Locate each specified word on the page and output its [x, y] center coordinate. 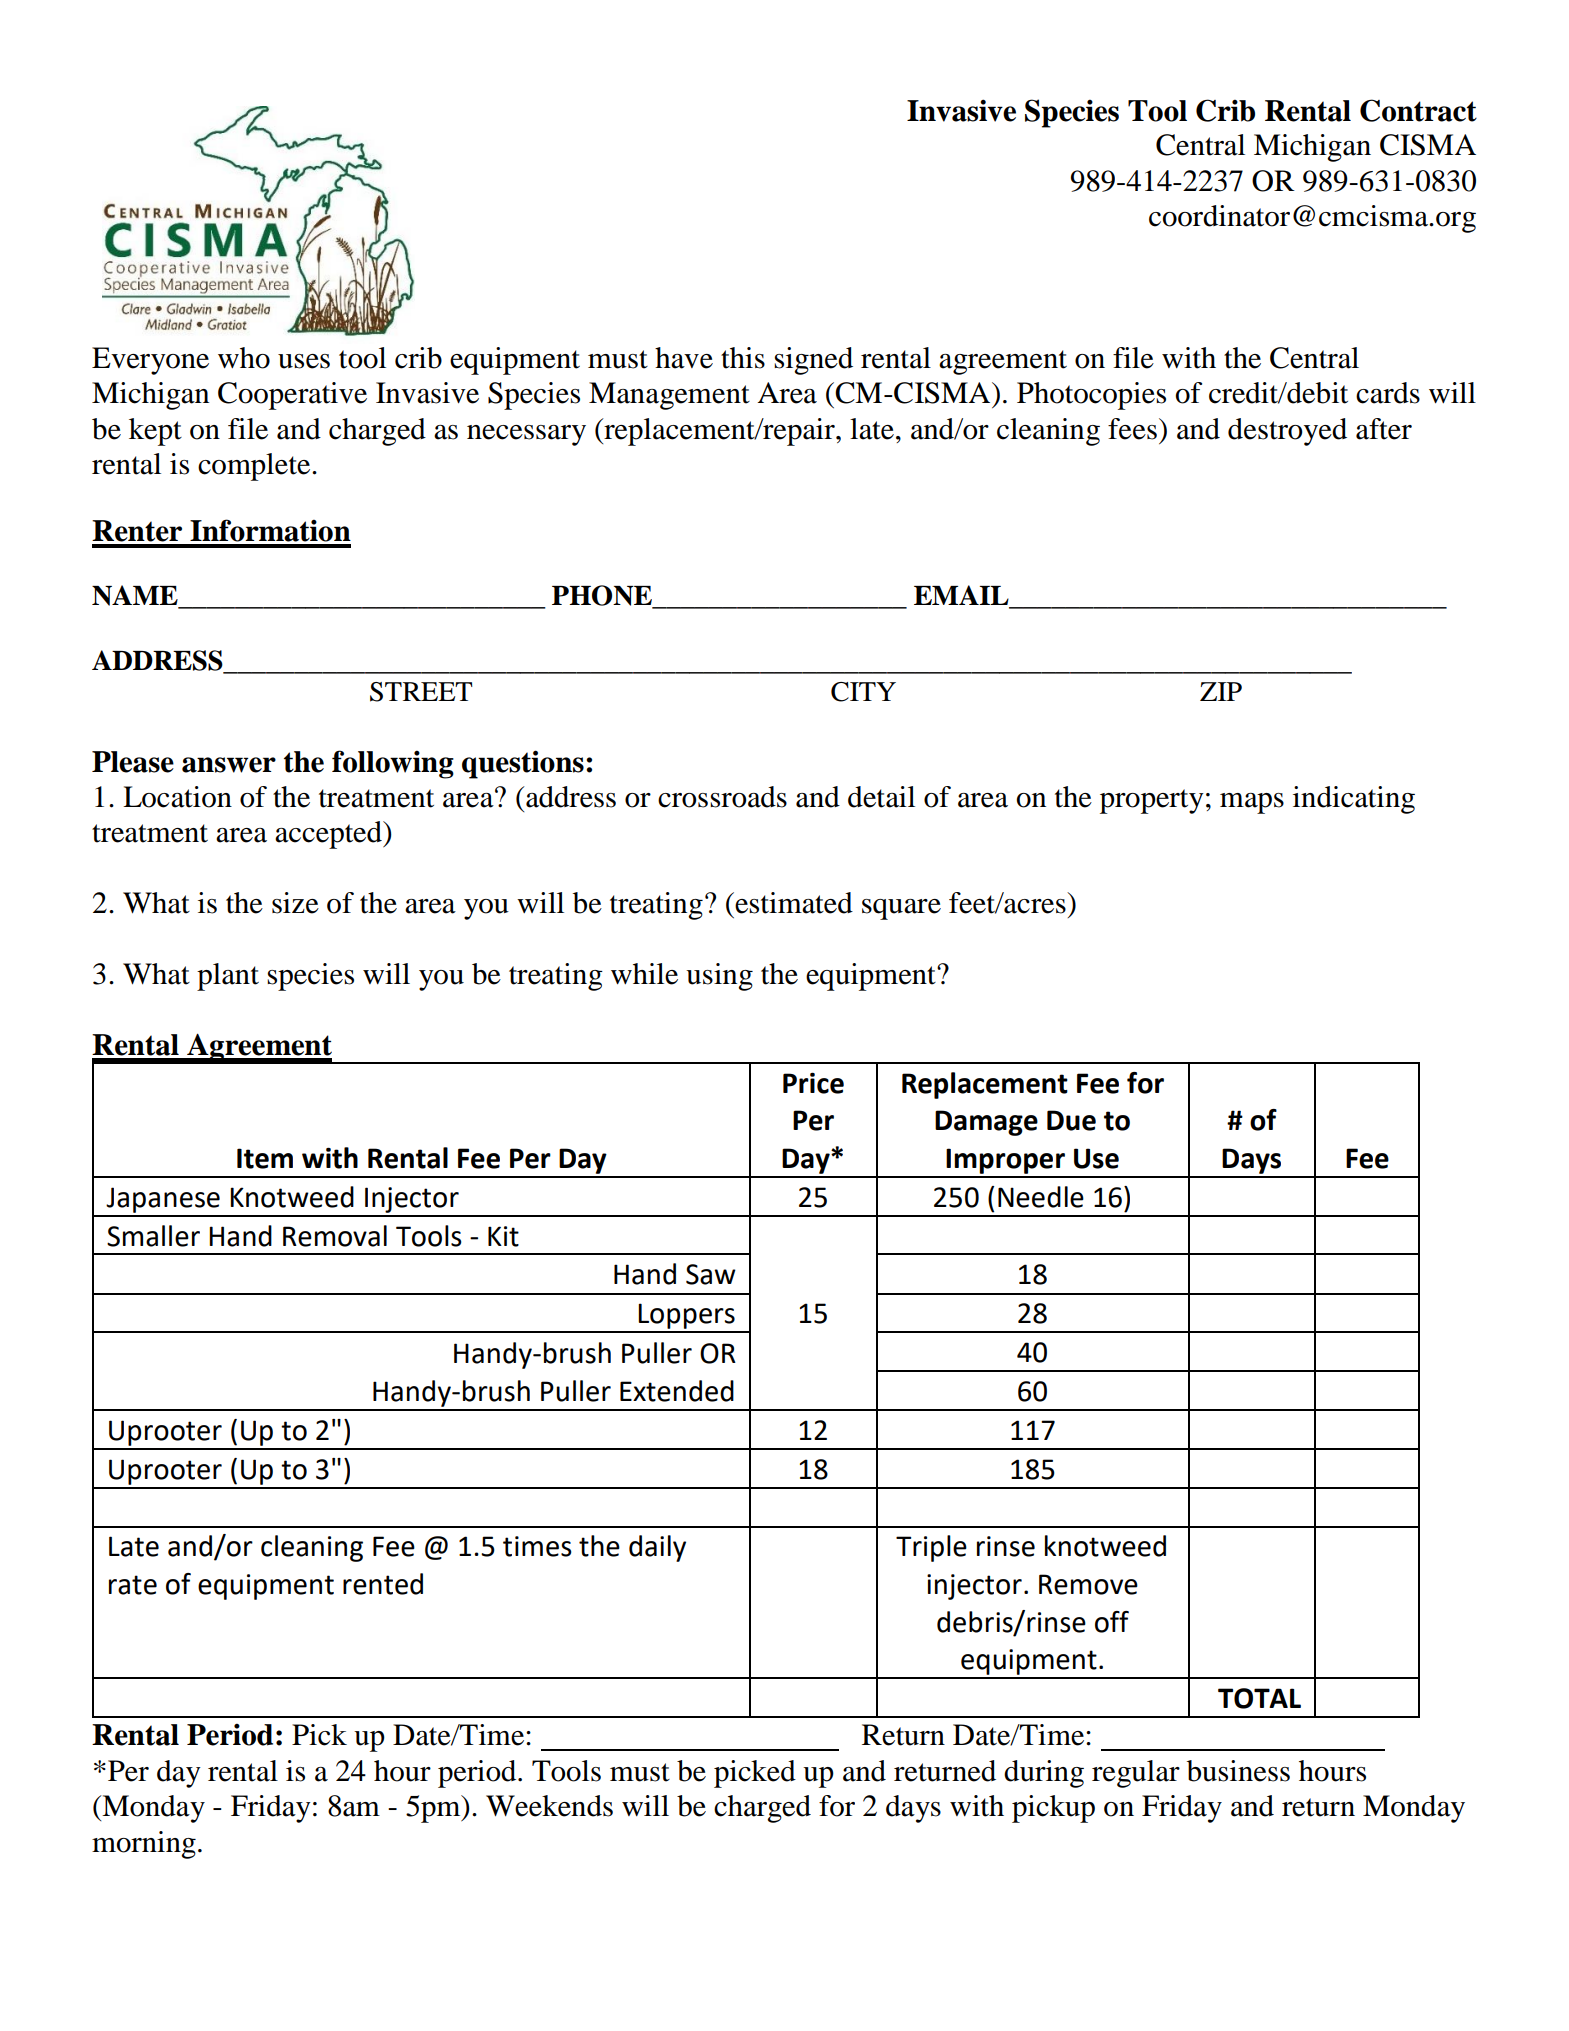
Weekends [549, 1806]
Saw [711, 1274]
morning [144, 1845]
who [244, 358]
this [743, 358]
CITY [863, 692]
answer [229, 765]
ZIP [1221, 691]
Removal [335, 1236]
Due [1071, 1120]
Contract [1418, 110]
